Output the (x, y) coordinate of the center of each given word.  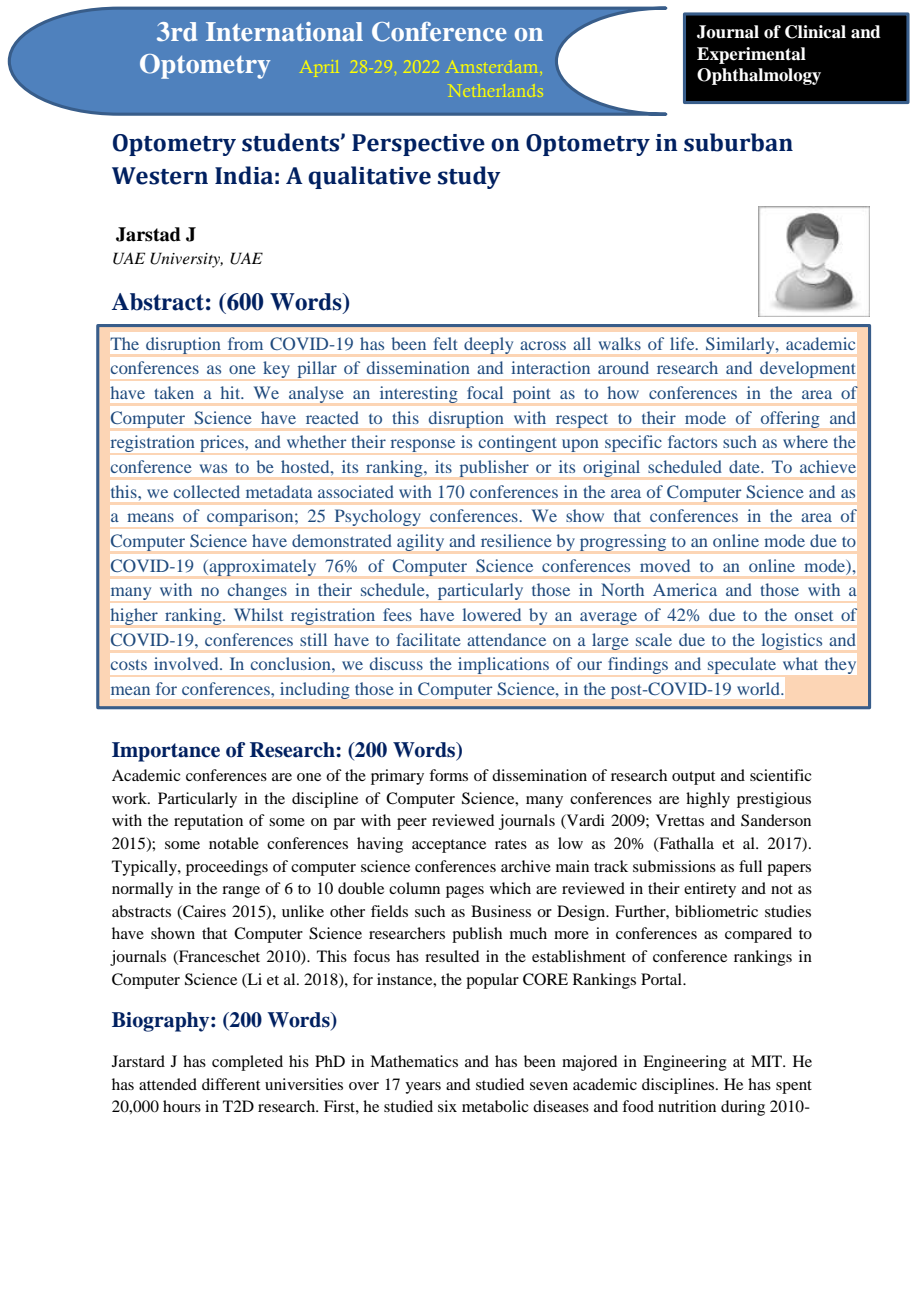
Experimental (751, 55)
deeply (488, 346)
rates (511, 844)
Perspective (418, 145)
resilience (516, 540)
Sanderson (776, 820)
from (245, 343)
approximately (261, 568)
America (685, 589)
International (284, 31)
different (231, 1084)
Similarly (741, 345)
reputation (208, 822)
